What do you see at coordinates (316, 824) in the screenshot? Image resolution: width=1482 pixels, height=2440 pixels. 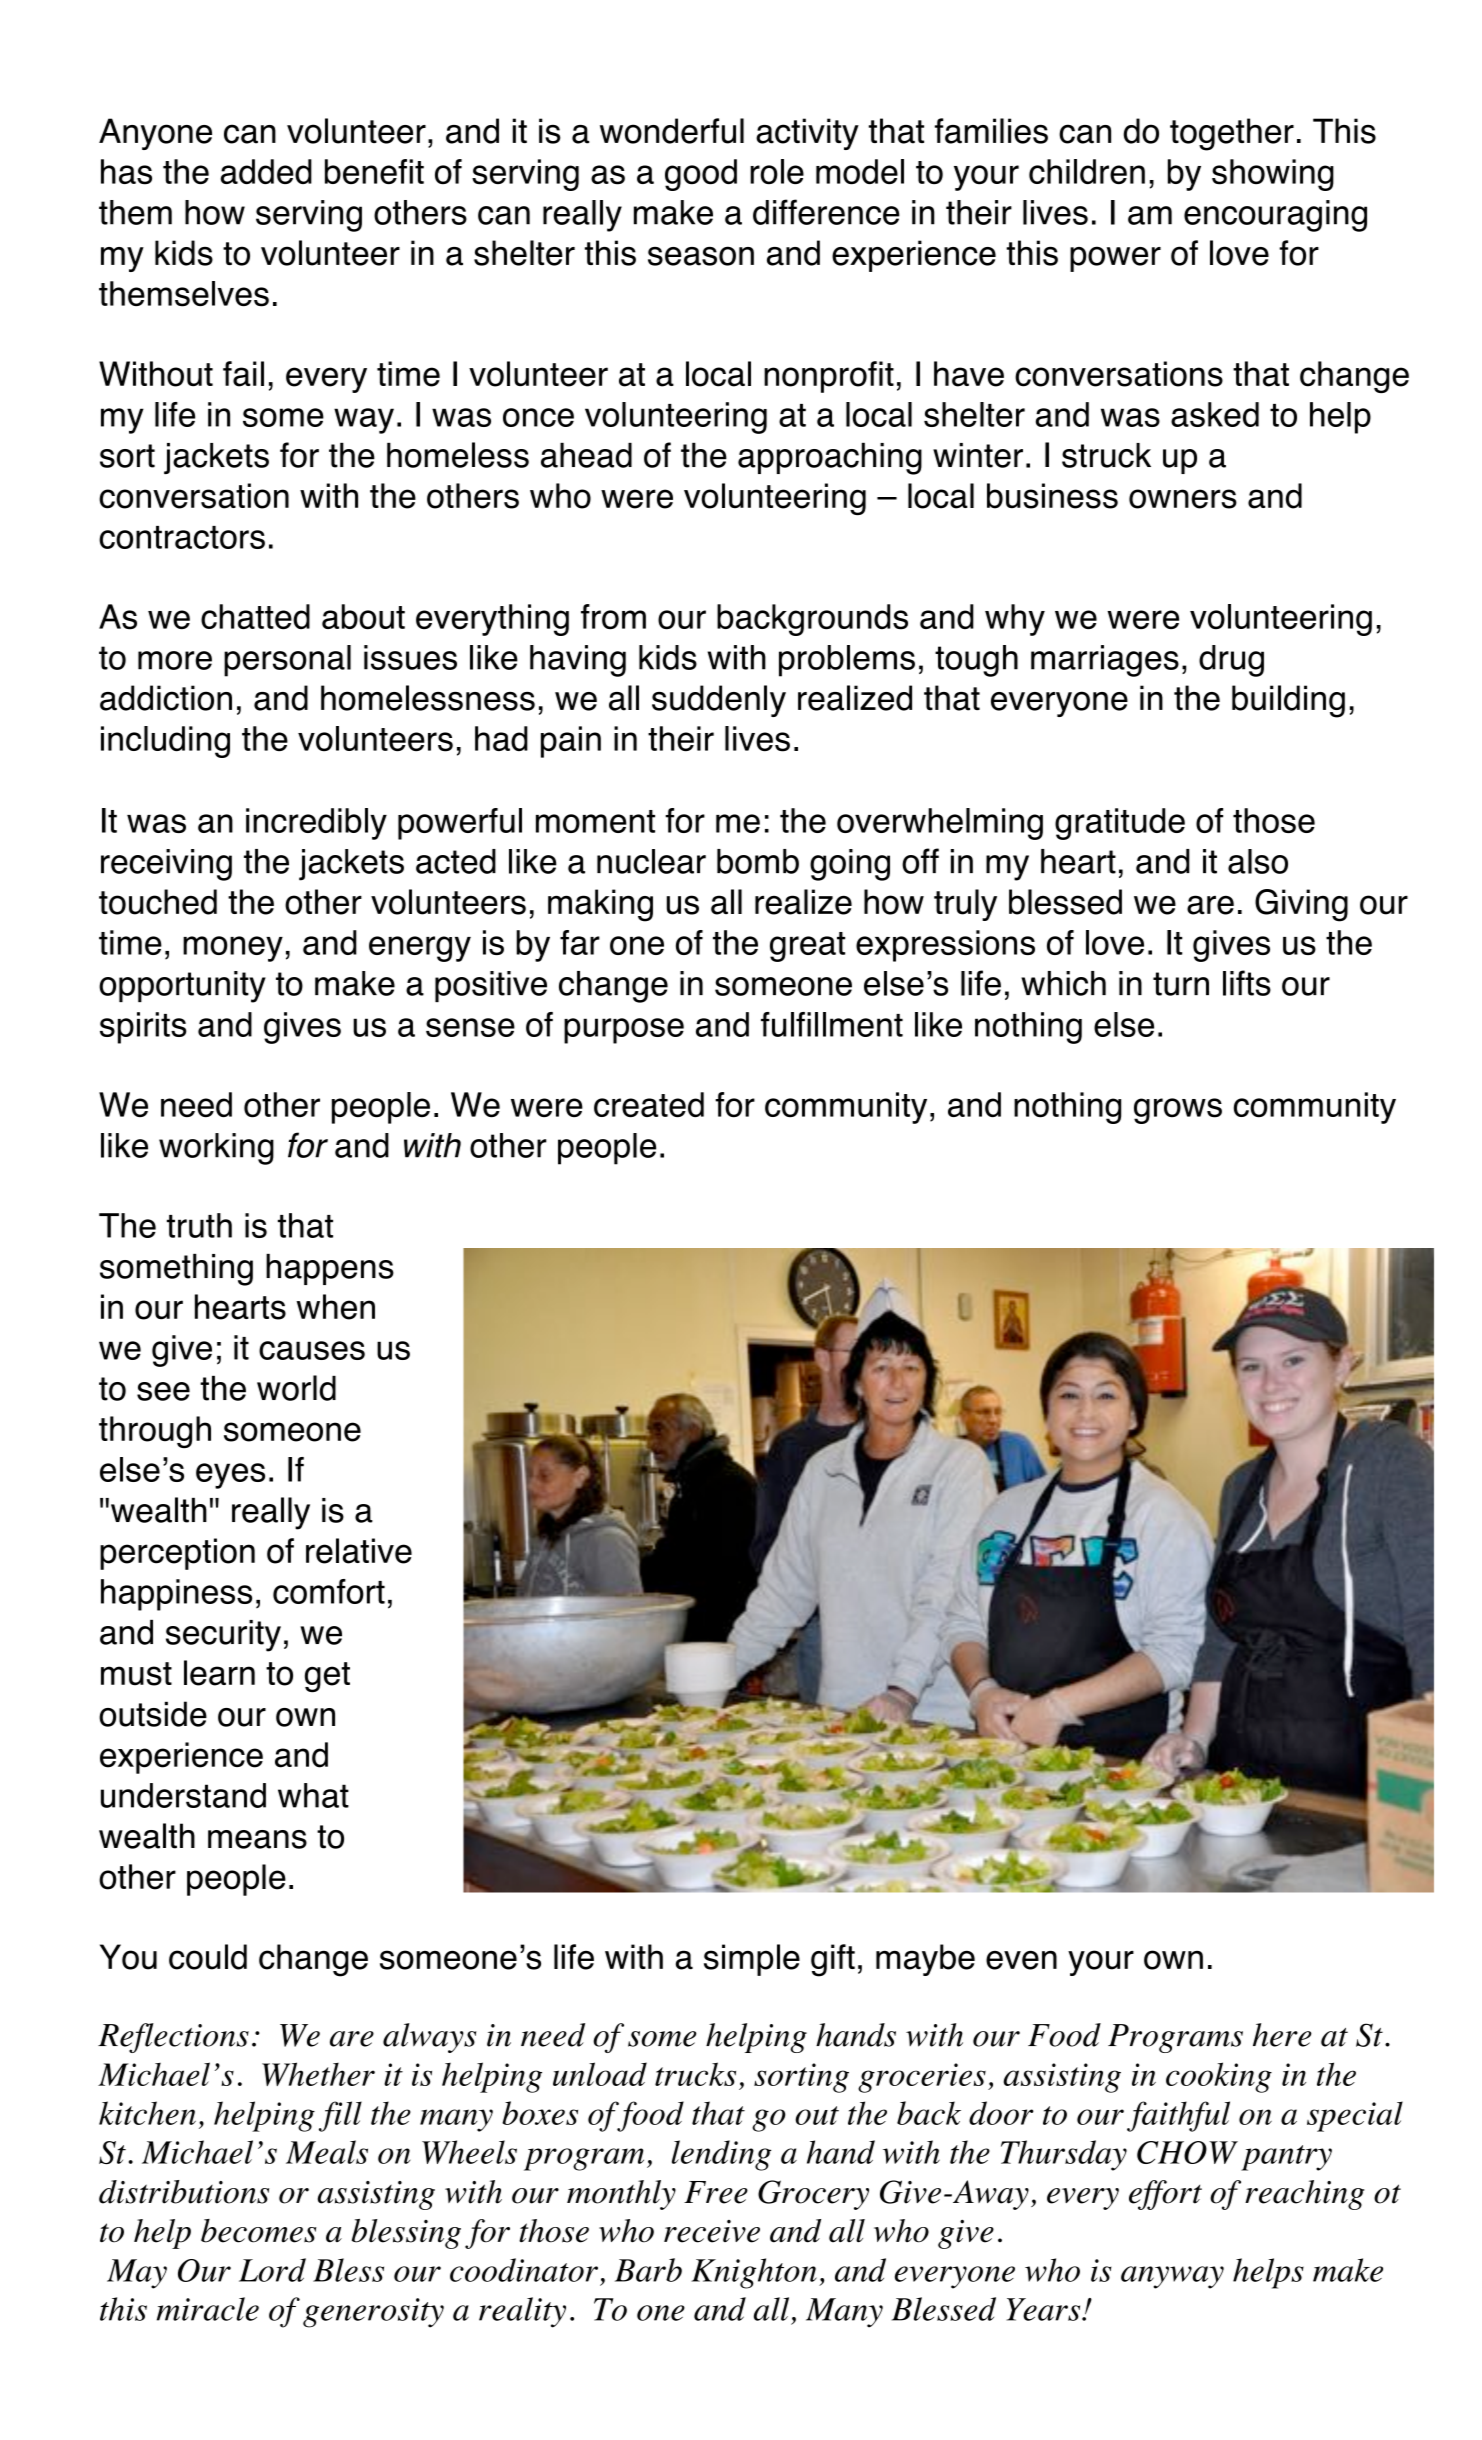 I see `incredibly` at bounding box center [316, 824].
